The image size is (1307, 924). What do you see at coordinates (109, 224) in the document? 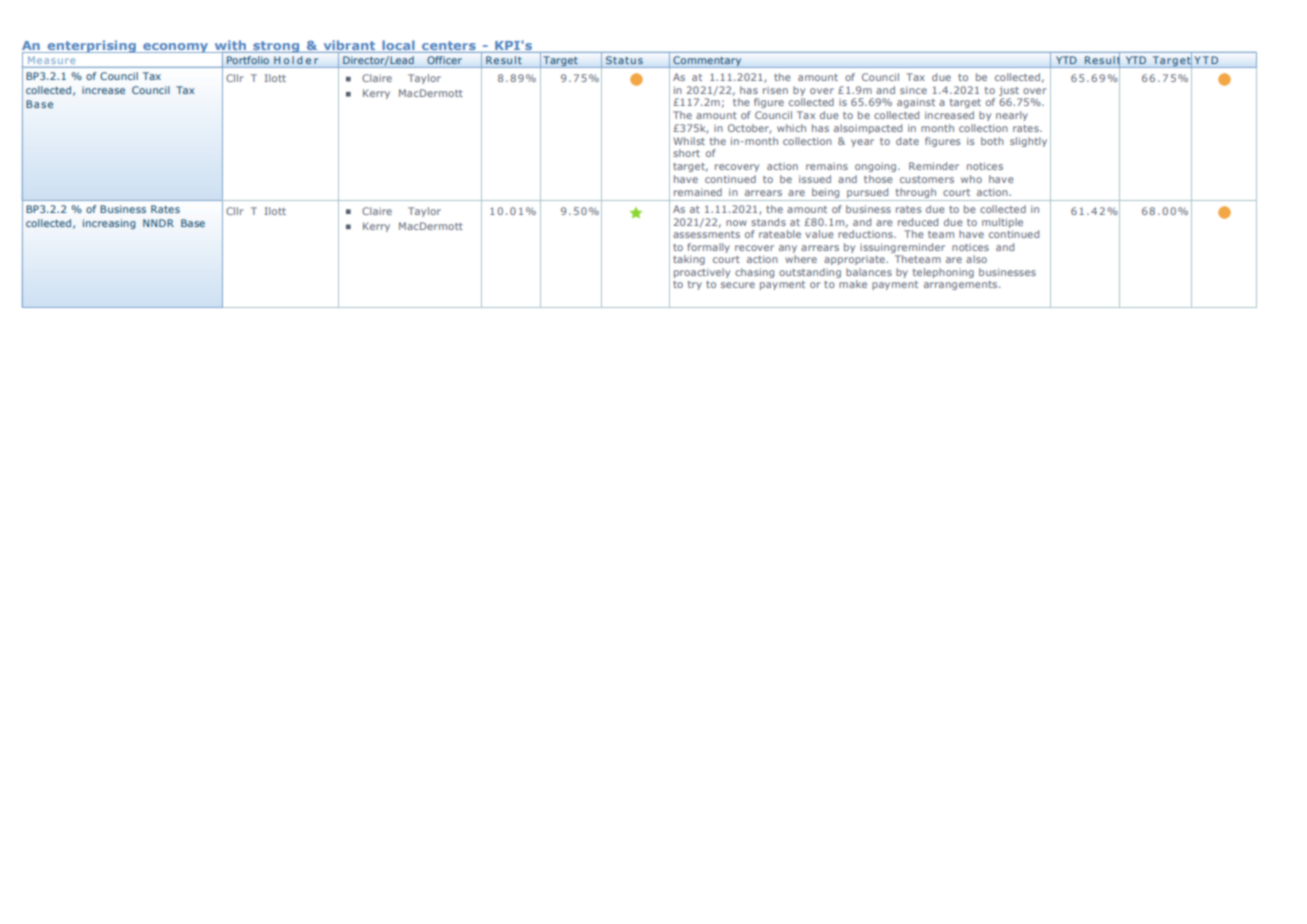
I see `increasing` at bounding box center [109, 224].
